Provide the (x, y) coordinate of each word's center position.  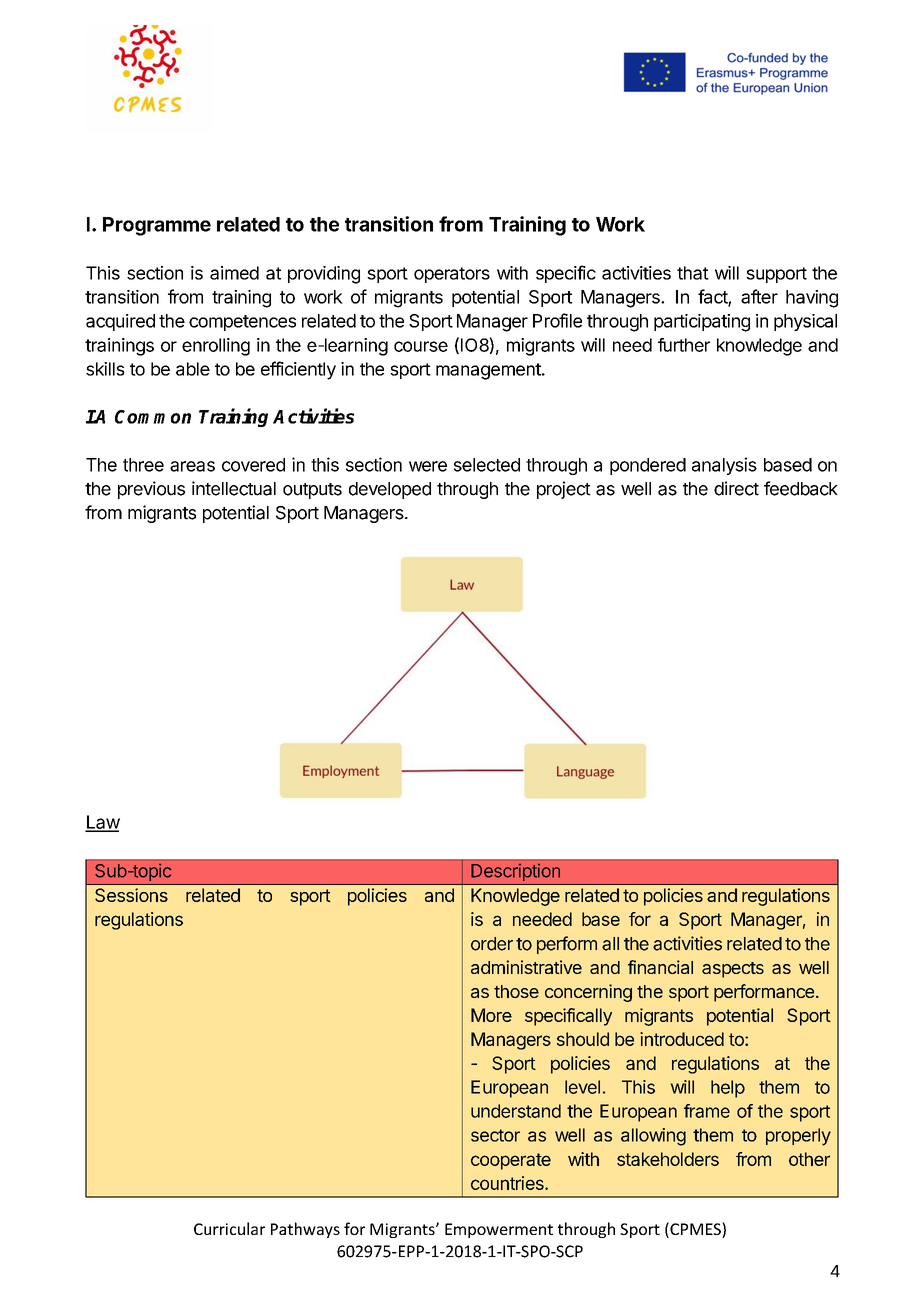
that (693, 273)
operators (452, 275)
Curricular (229, 1228)
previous (151, 490)
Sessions (131, 895)
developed (390, 490)
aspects (733, 970)
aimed (234, 273)
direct (736, 488)
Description (515, 872)
